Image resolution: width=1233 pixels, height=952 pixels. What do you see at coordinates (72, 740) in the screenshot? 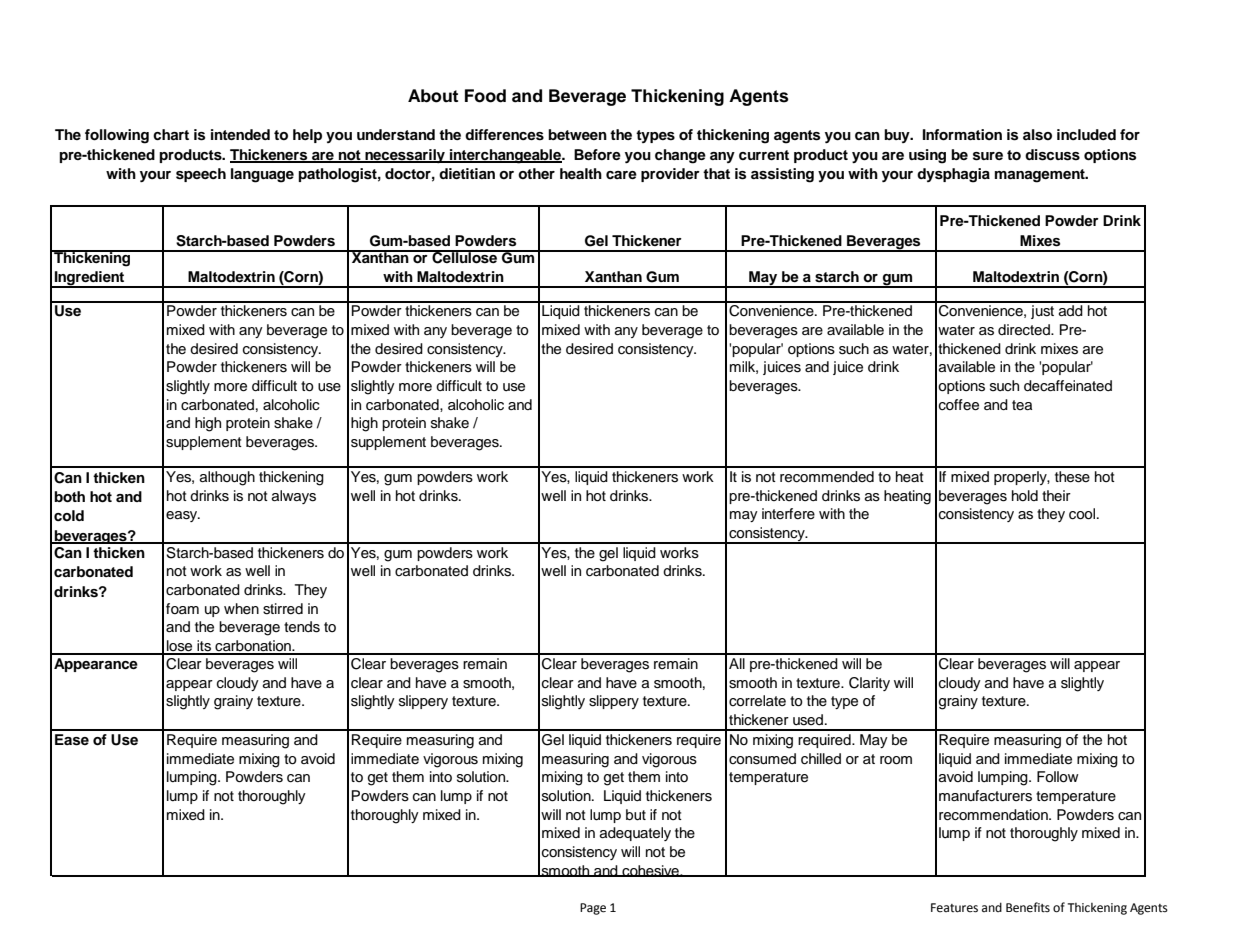
I see `Ease` at bounding box center [72, 740].
